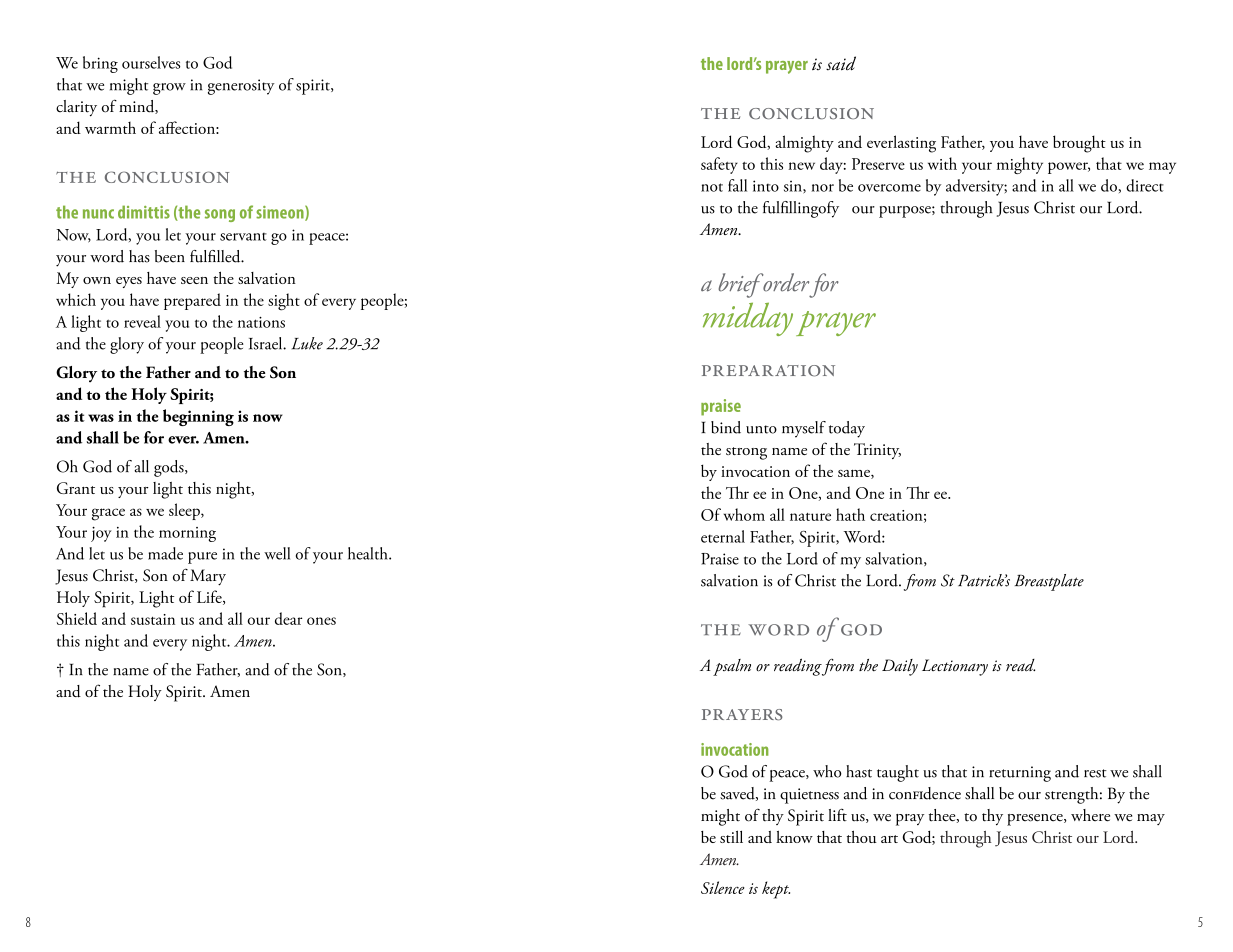 The height and width of the screenshot is (952, 1233). What do you see at coordinates (748, 319) in the screenshot?
I see `midday` at bounding box center [748, 319].
